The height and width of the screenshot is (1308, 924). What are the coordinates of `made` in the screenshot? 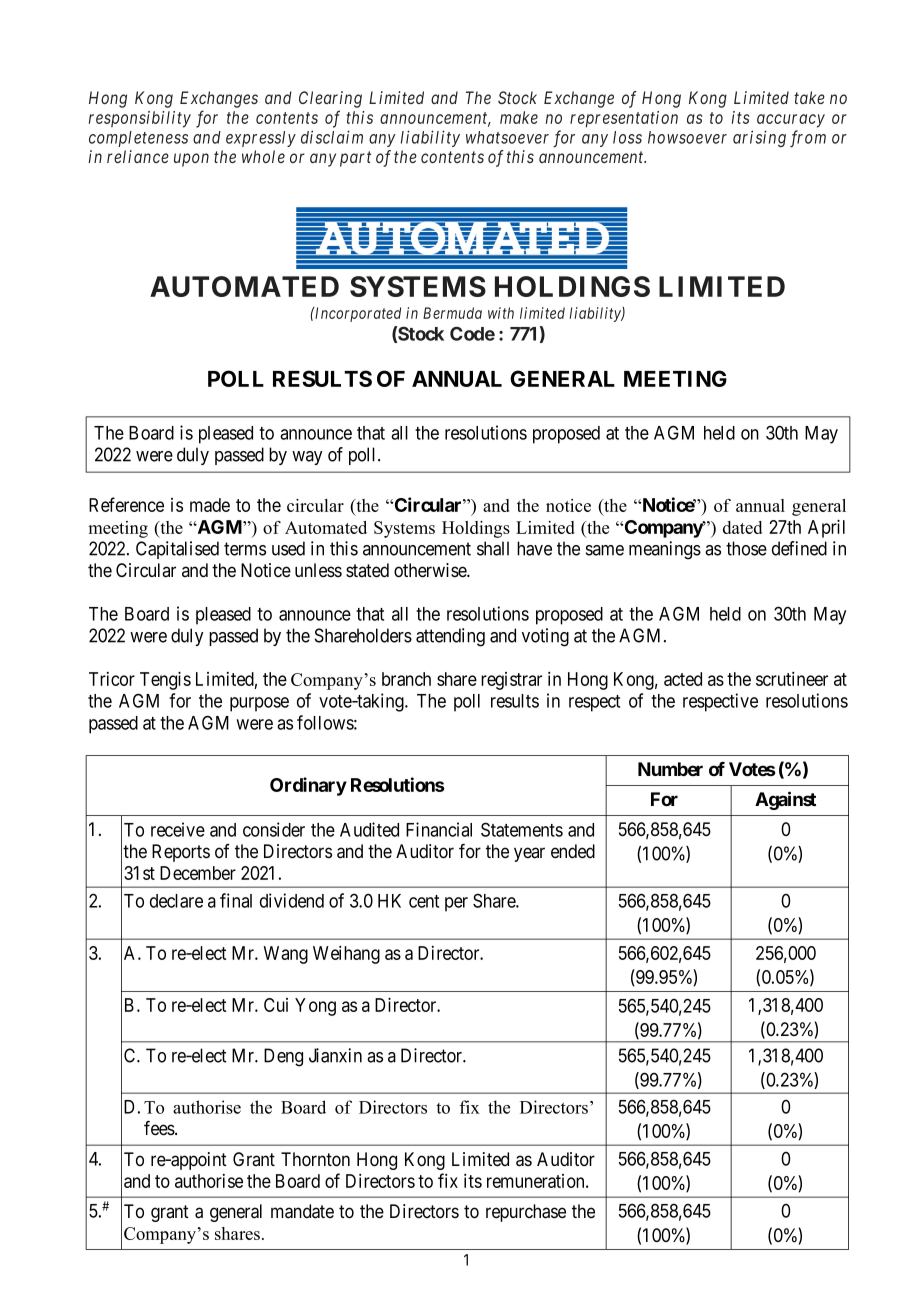 It's located at (210, 505).
